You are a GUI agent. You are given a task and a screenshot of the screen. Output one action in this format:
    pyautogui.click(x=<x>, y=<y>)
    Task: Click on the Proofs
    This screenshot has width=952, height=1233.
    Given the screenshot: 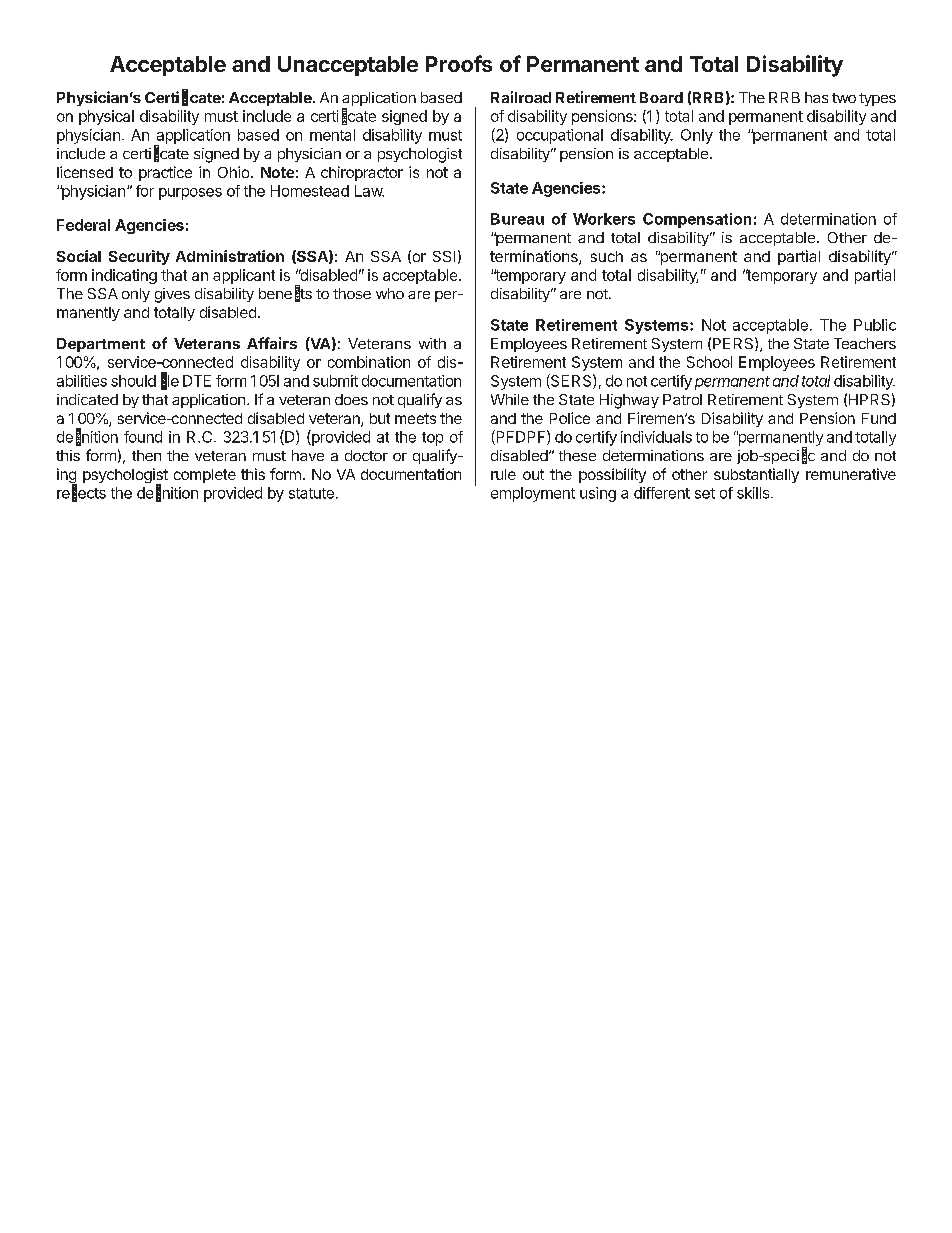 What is the action you would take?
    pyautogui.click(x=459, y=63)
